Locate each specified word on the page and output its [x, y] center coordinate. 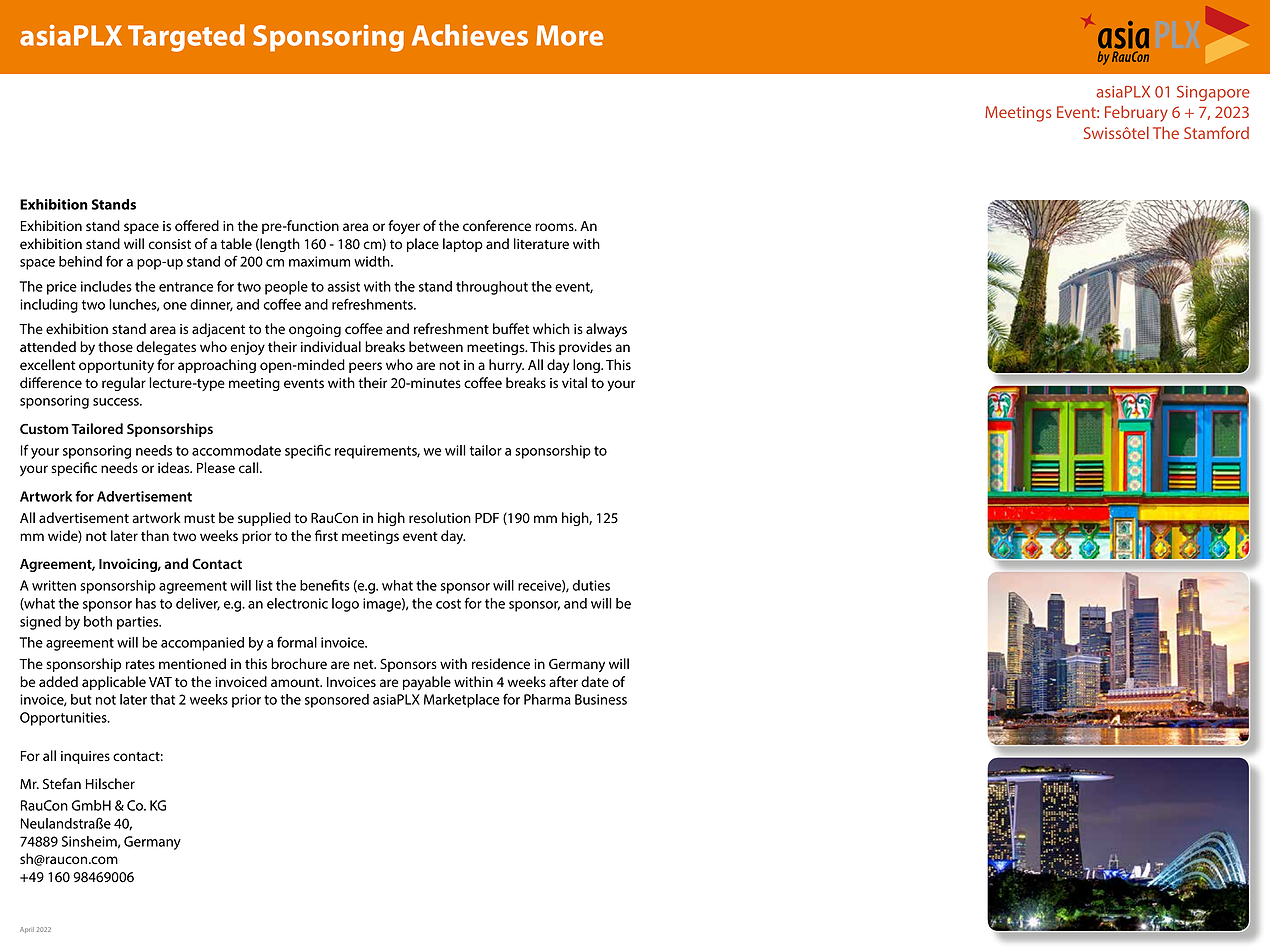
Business [601, 699]
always [606, 330]
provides [585, 348]
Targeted [186, 38]
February [1136, 113]
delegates [166, 348]
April [27, 930]
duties [591, 585]
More [569, 35]
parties [139, 623]
